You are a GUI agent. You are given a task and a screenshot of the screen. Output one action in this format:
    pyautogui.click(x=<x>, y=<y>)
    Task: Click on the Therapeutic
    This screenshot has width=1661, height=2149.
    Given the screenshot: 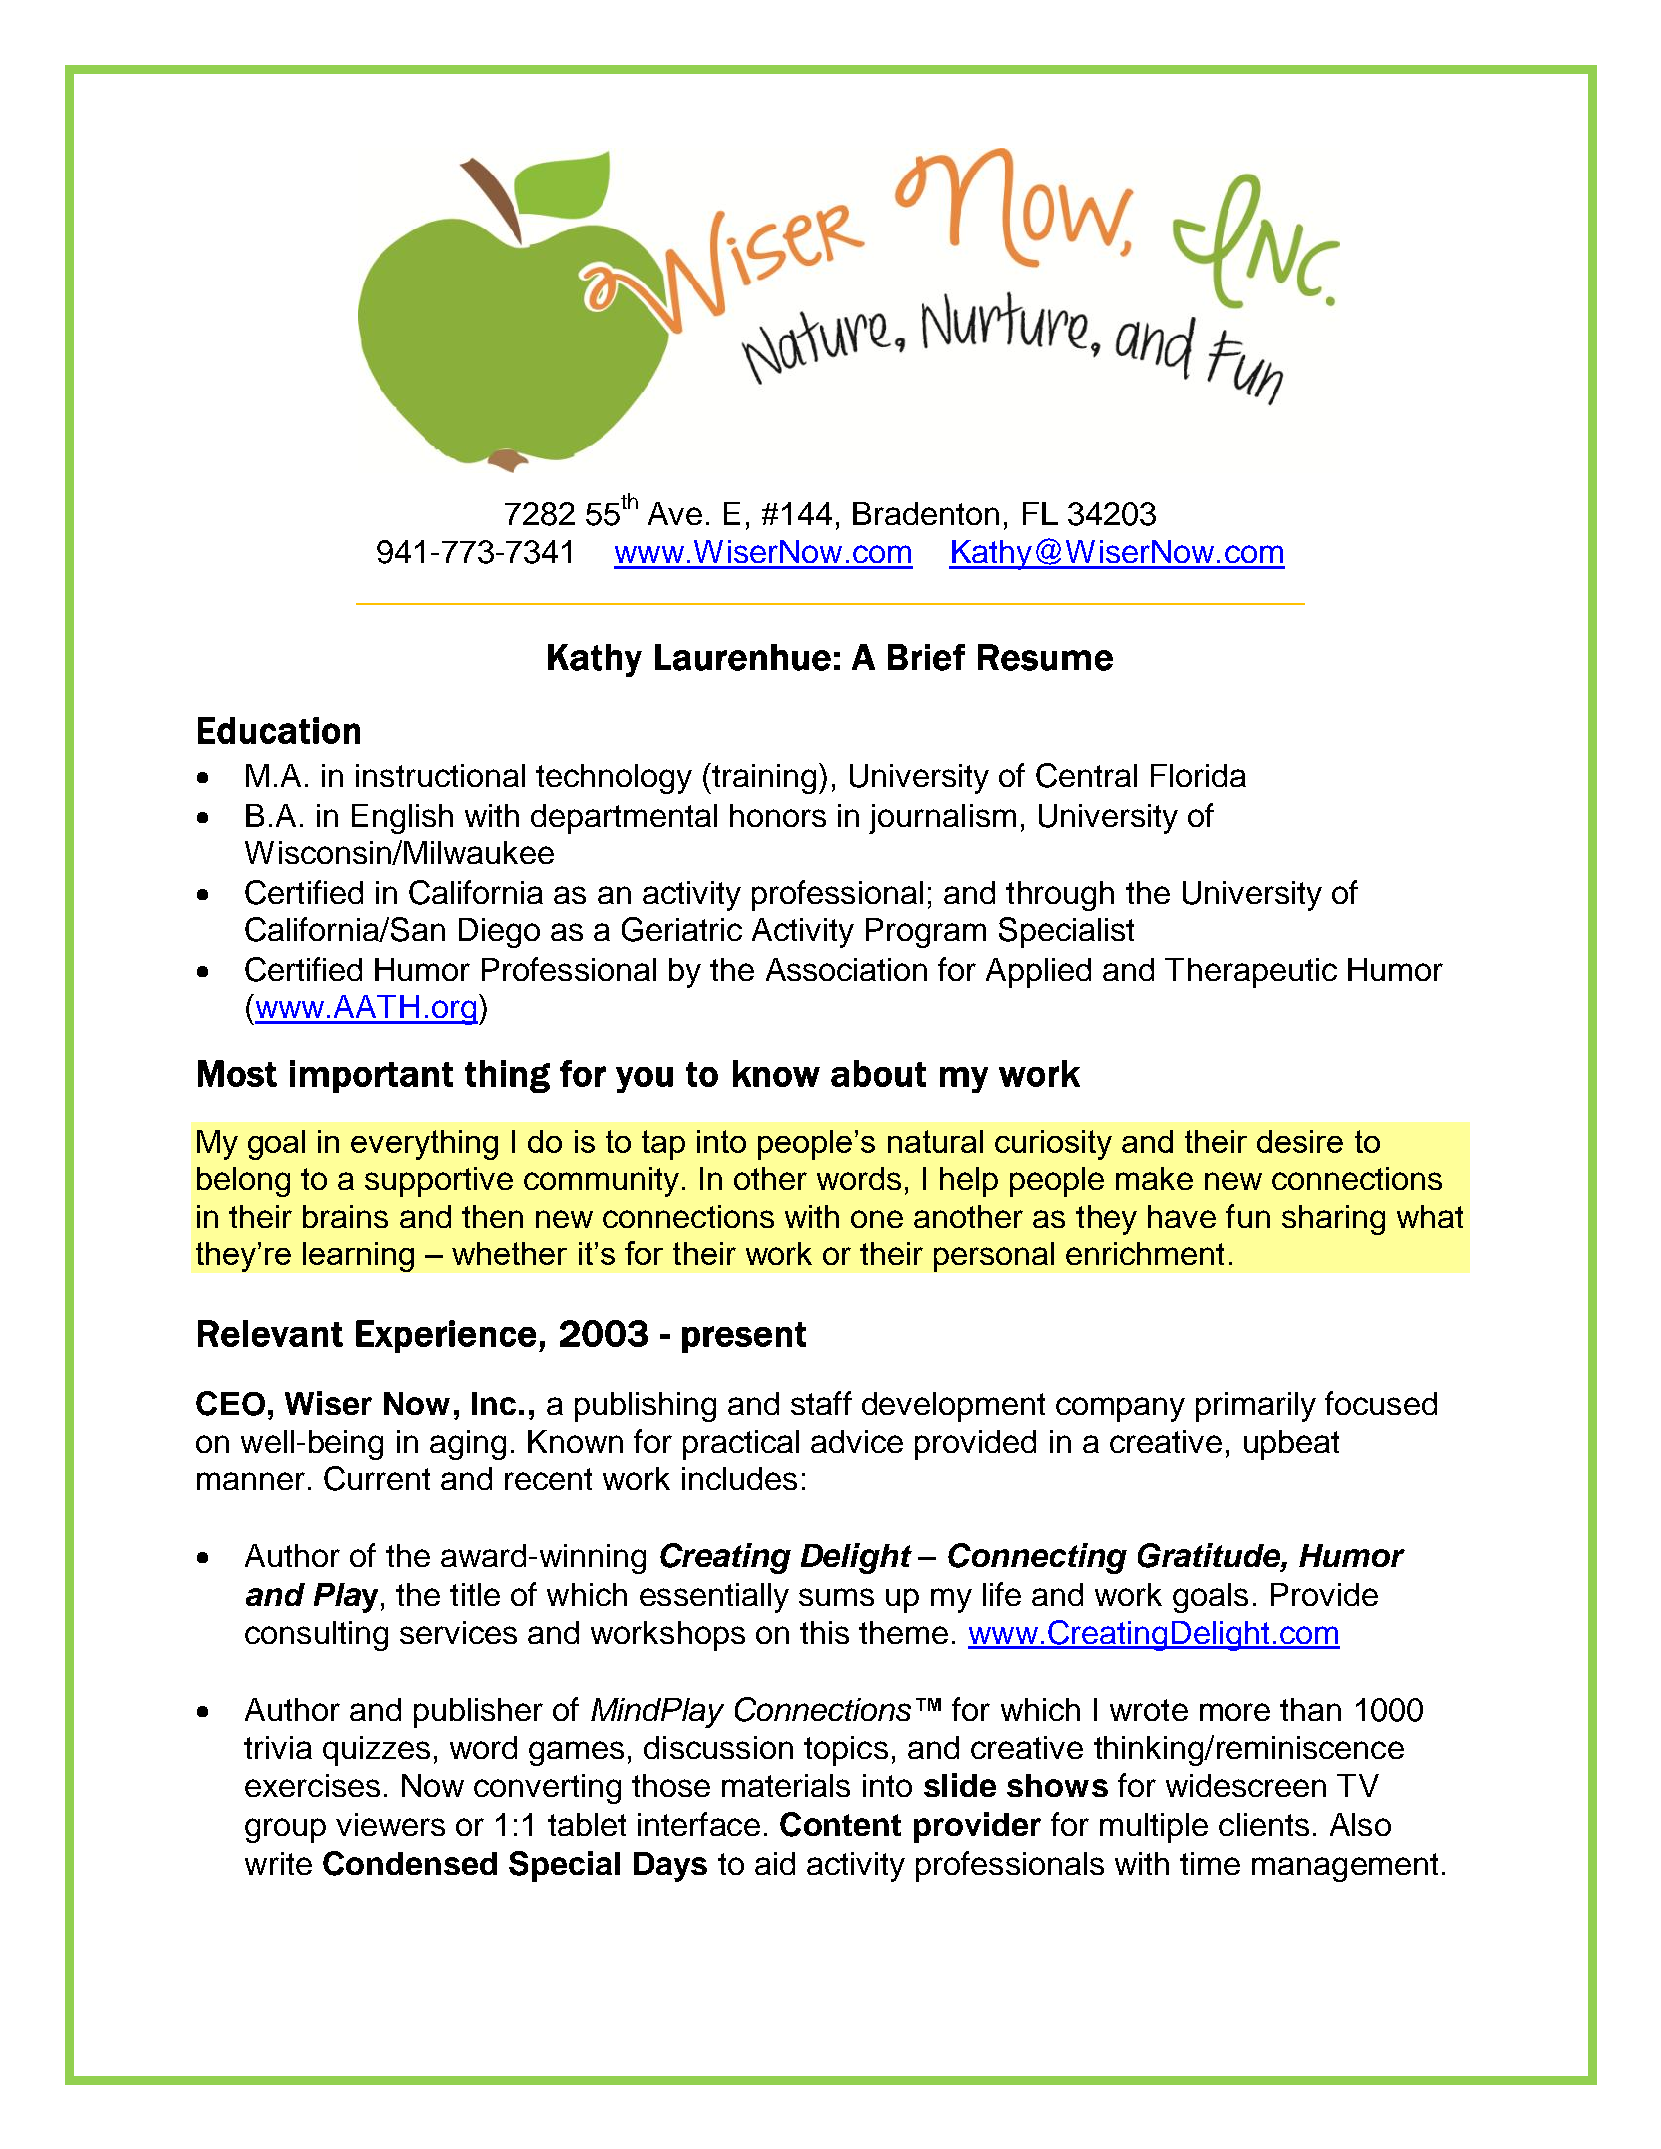 What is the action you would take?
    pyautogui.click(x=1251, y=973)
